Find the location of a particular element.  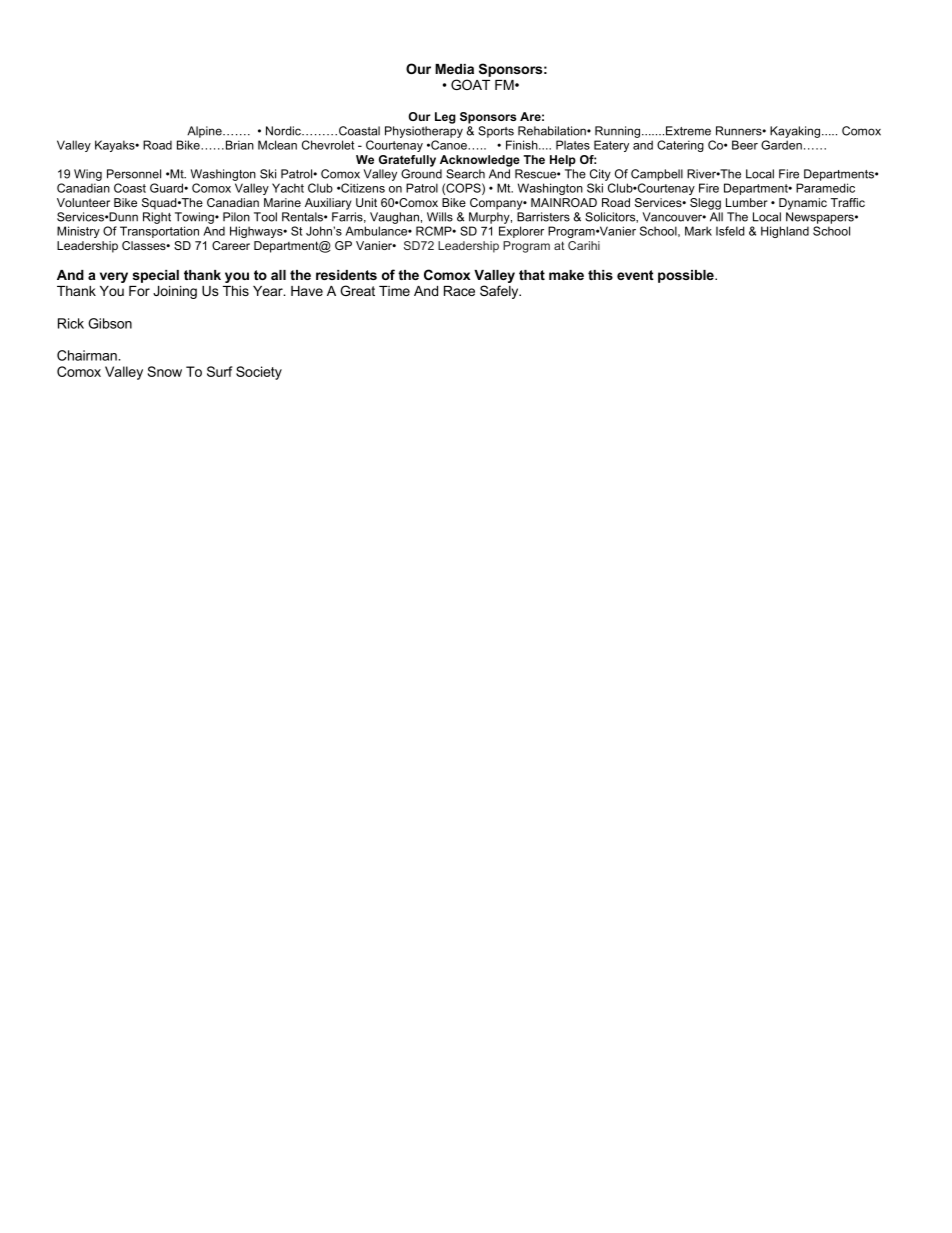

Alpine is located at coordinates (205, 132).
